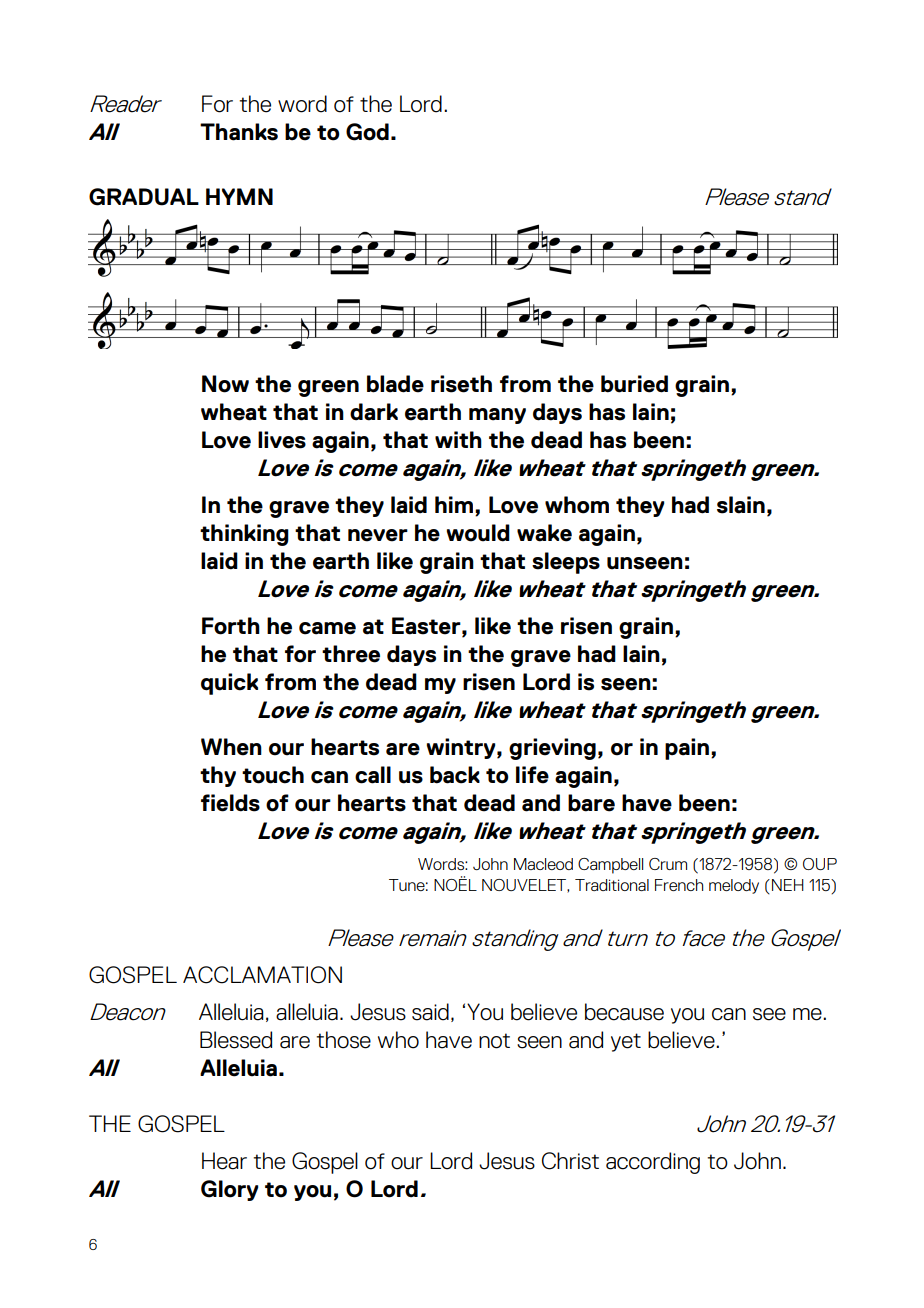  What do you see at coordinates (244, 535) in the image?
I see `thinking` at bounding box center [244, 535].
